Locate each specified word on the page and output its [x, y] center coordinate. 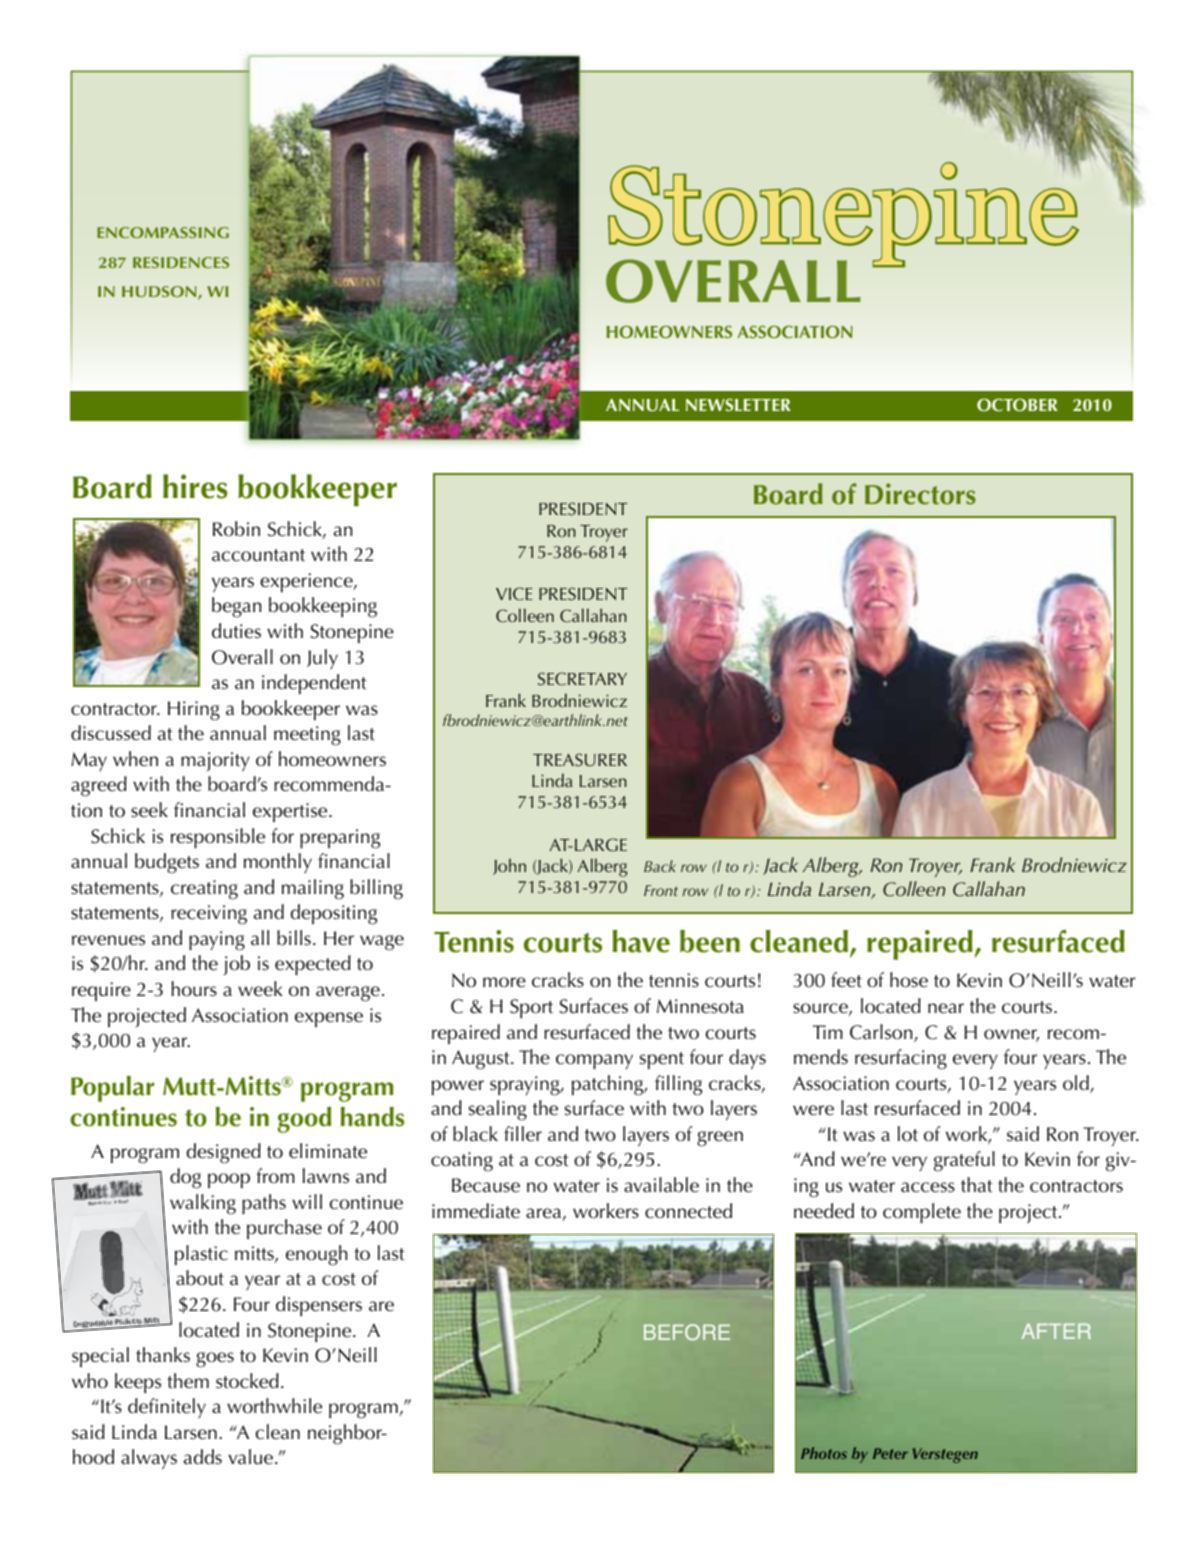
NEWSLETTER [738, 404]
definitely [167, 1408]
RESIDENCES [181, 262]
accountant [258, 555]
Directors [920, 494]
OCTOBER [1017, 404]
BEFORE [687, 1332]
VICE [514, 594]
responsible [218, 838]
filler [523, 1134]
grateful [964, 1161]
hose [909, 980]
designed [224, 1153]
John [509, 866]
